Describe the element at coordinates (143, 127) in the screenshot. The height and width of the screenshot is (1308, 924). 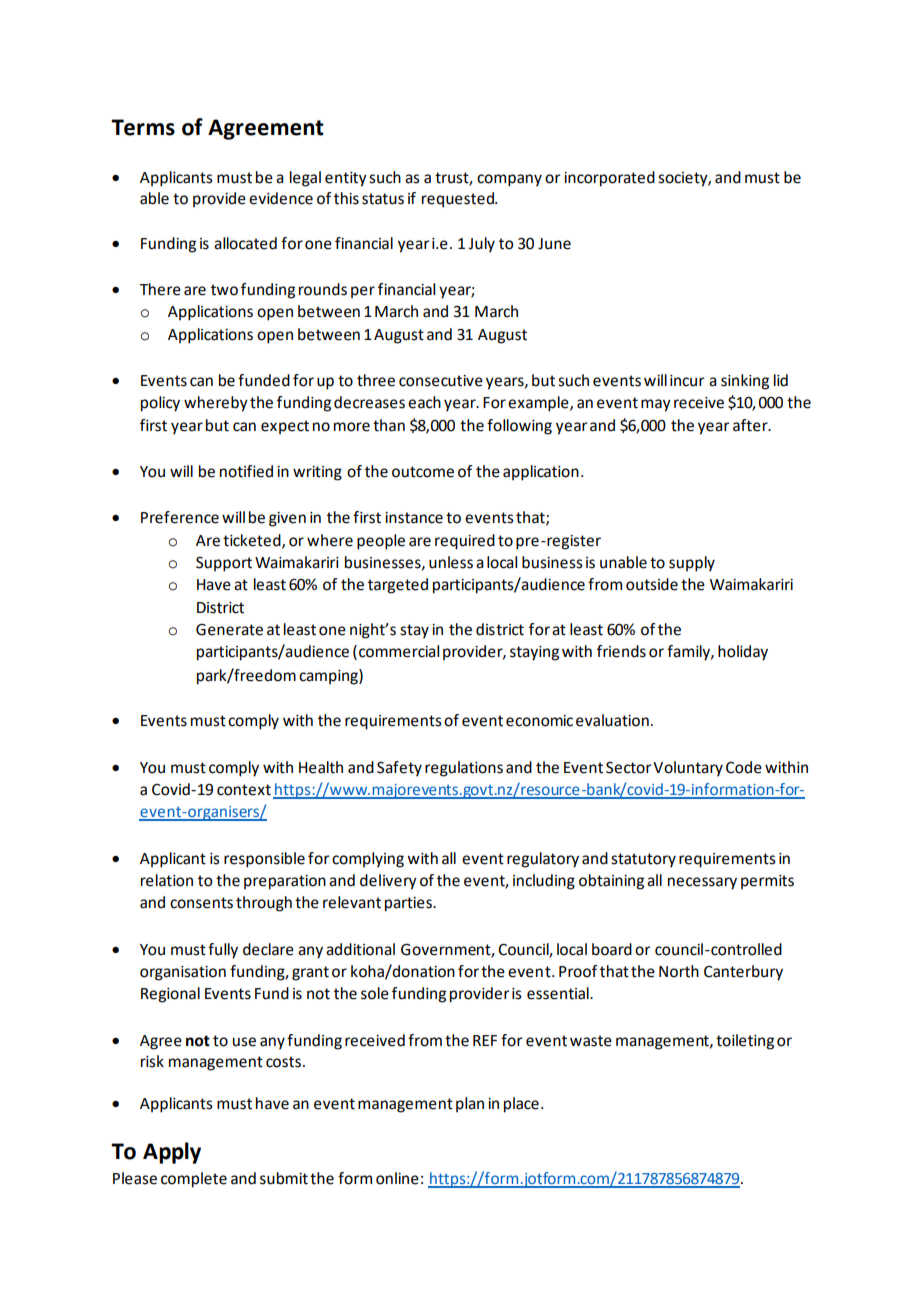
I see `Terms` at that location.
